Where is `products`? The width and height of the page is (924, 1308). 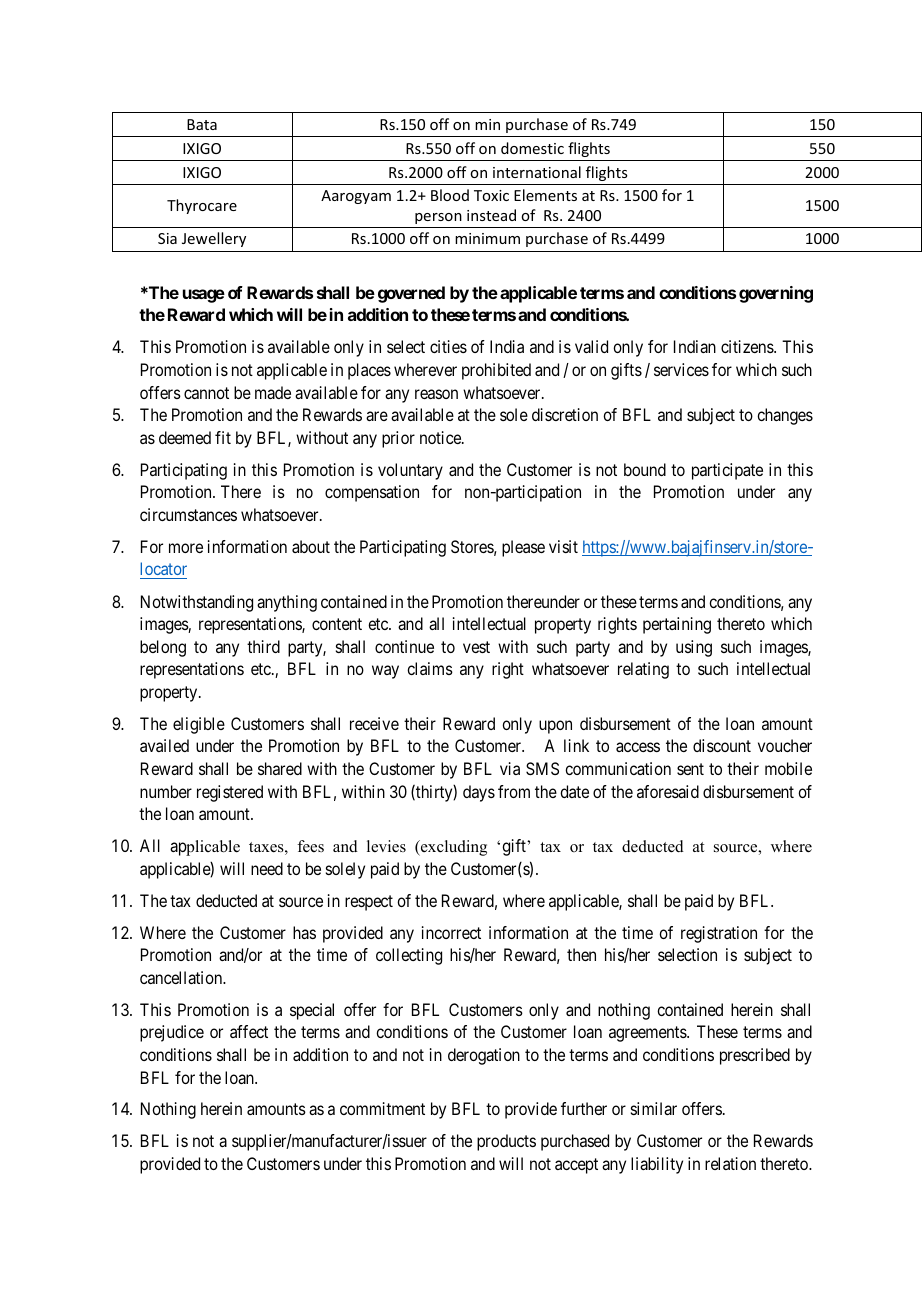 products is located at coordinates (506, 1142).
